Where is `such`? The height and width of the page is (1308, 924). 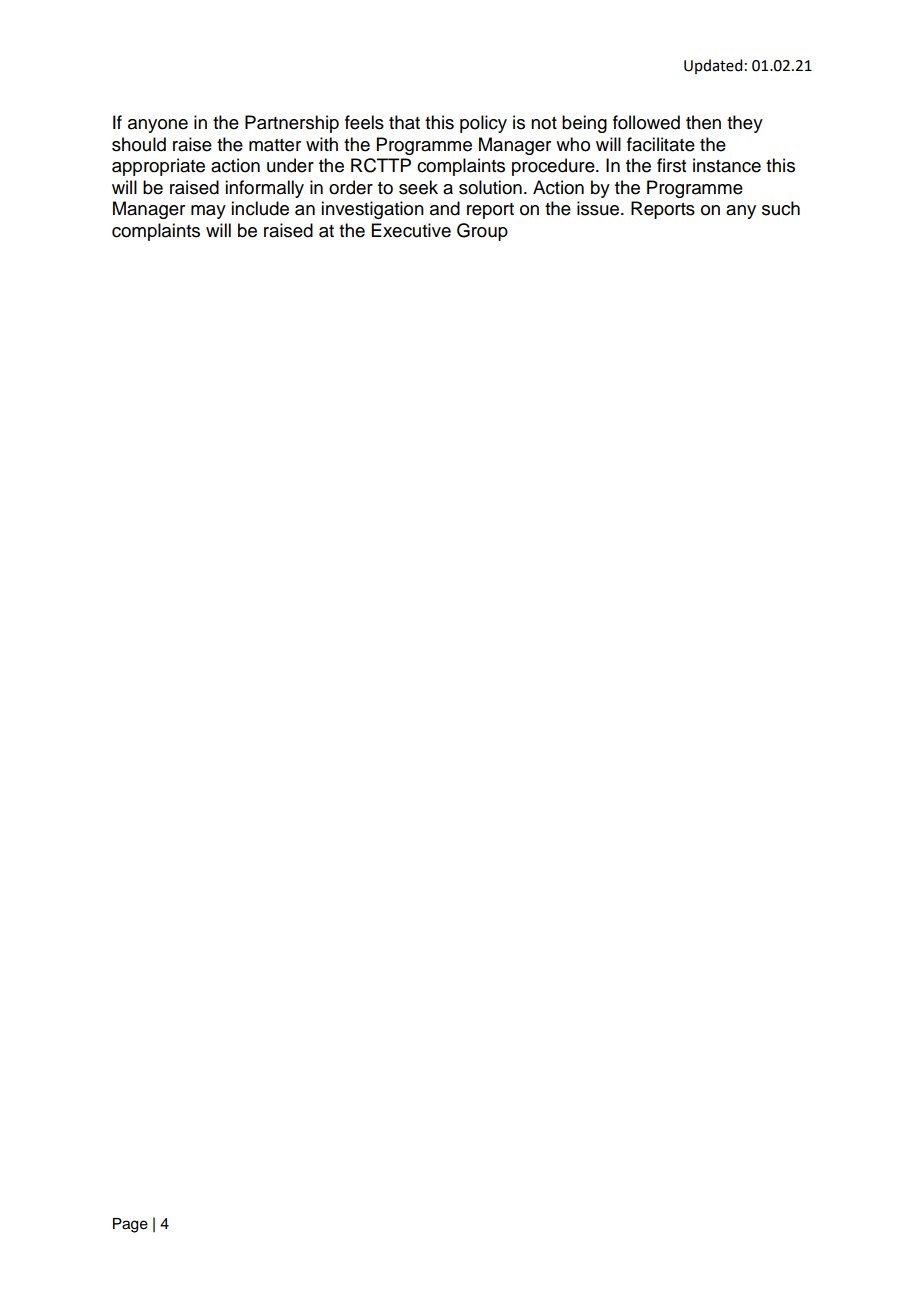 such is located at coordinates (781, 208).
